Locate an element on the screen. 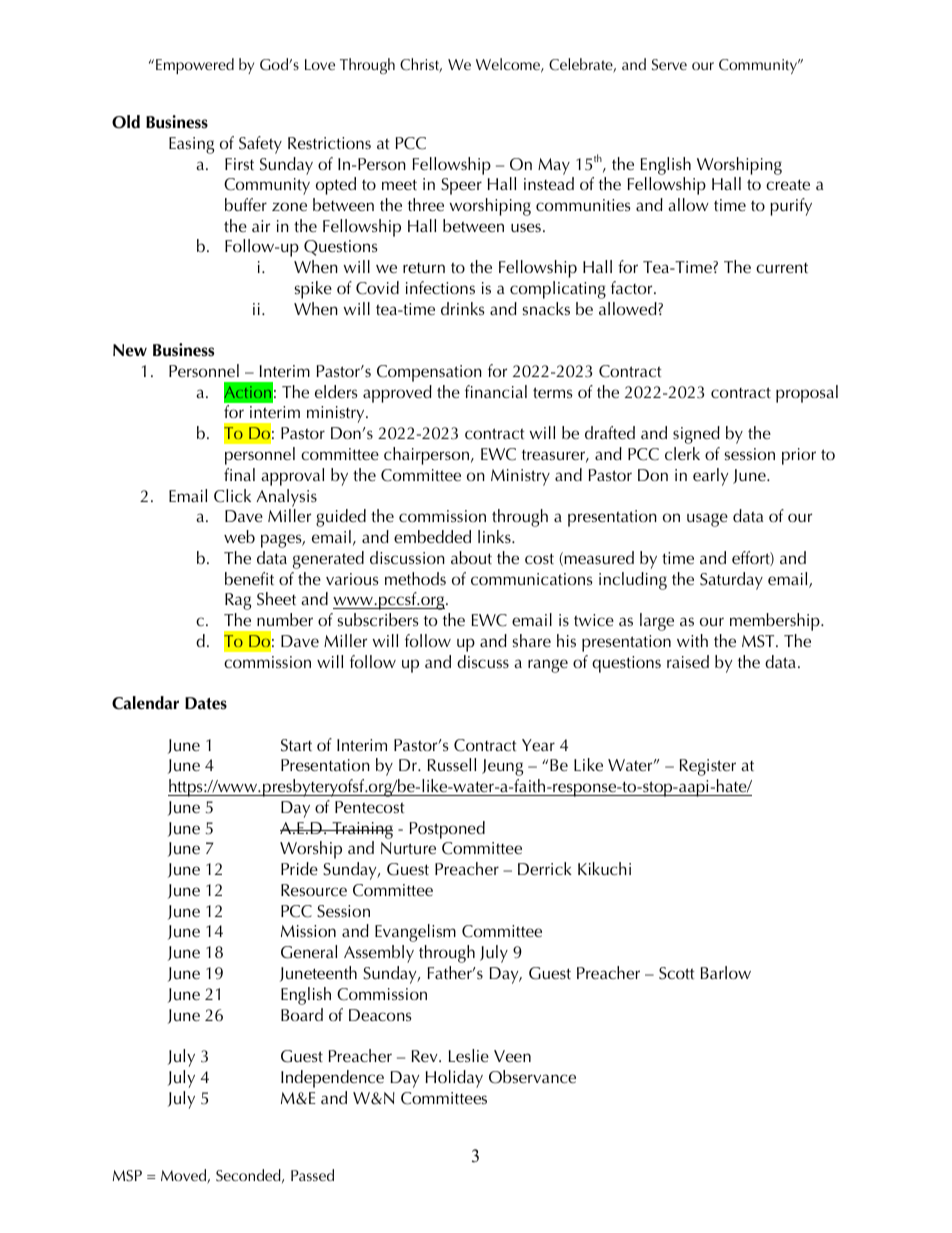  Start is located at coordinates (296, 745).
